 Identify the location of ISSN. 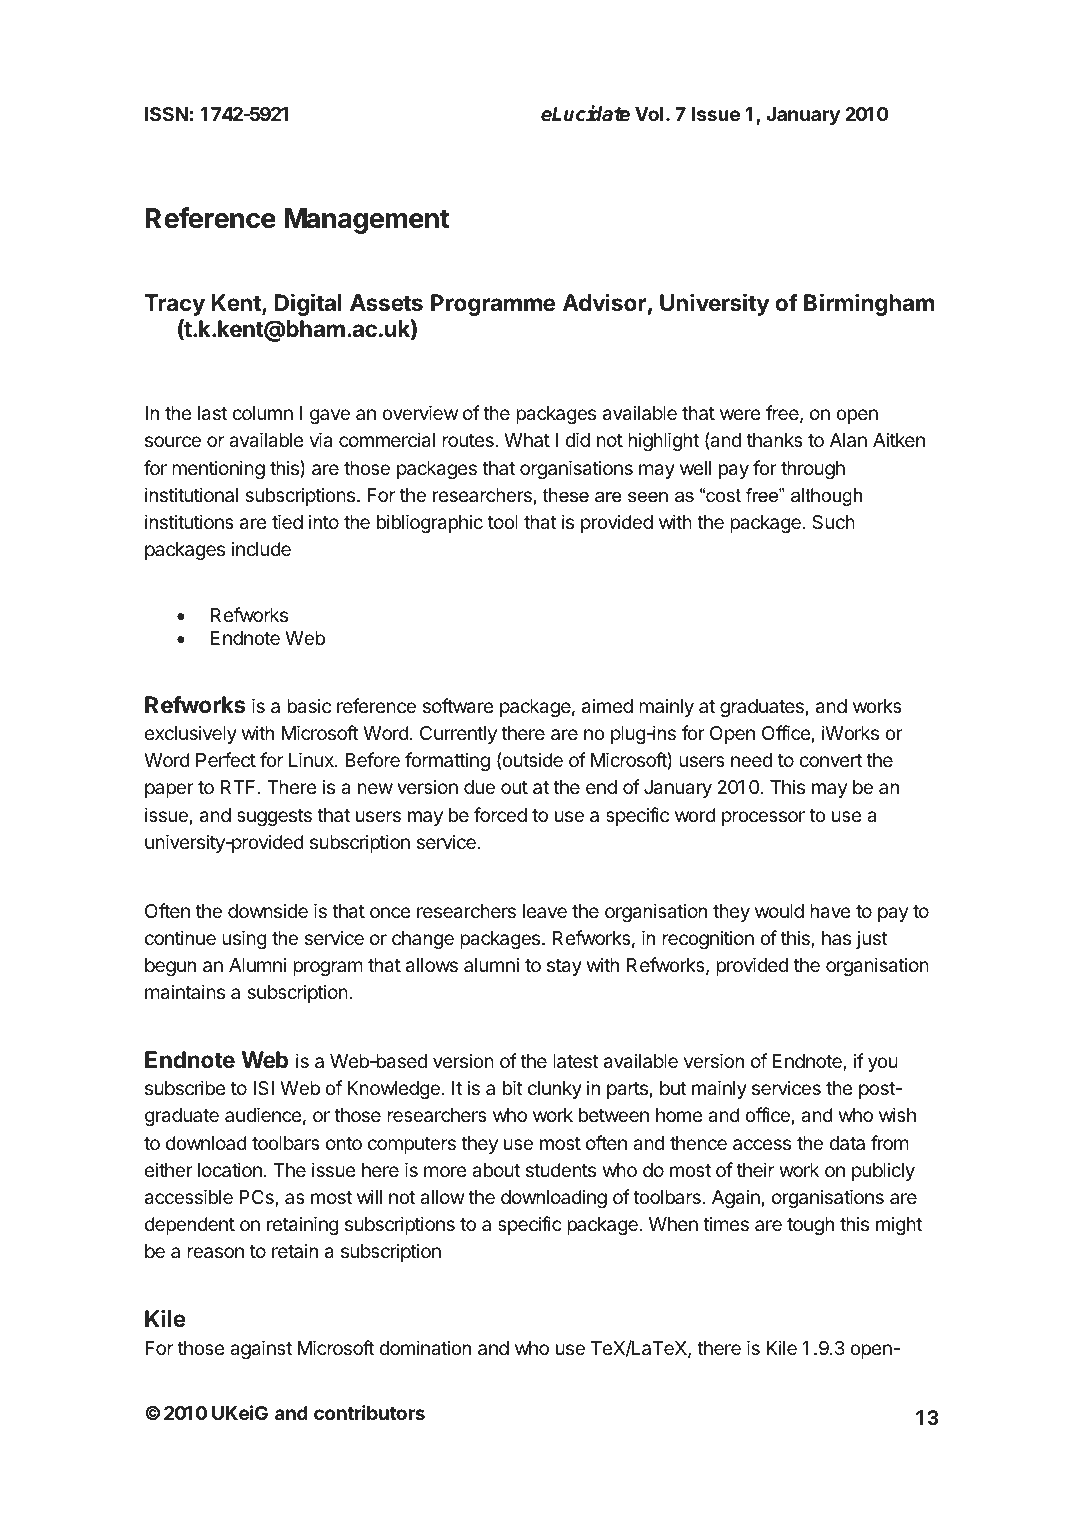
(166, 114).
